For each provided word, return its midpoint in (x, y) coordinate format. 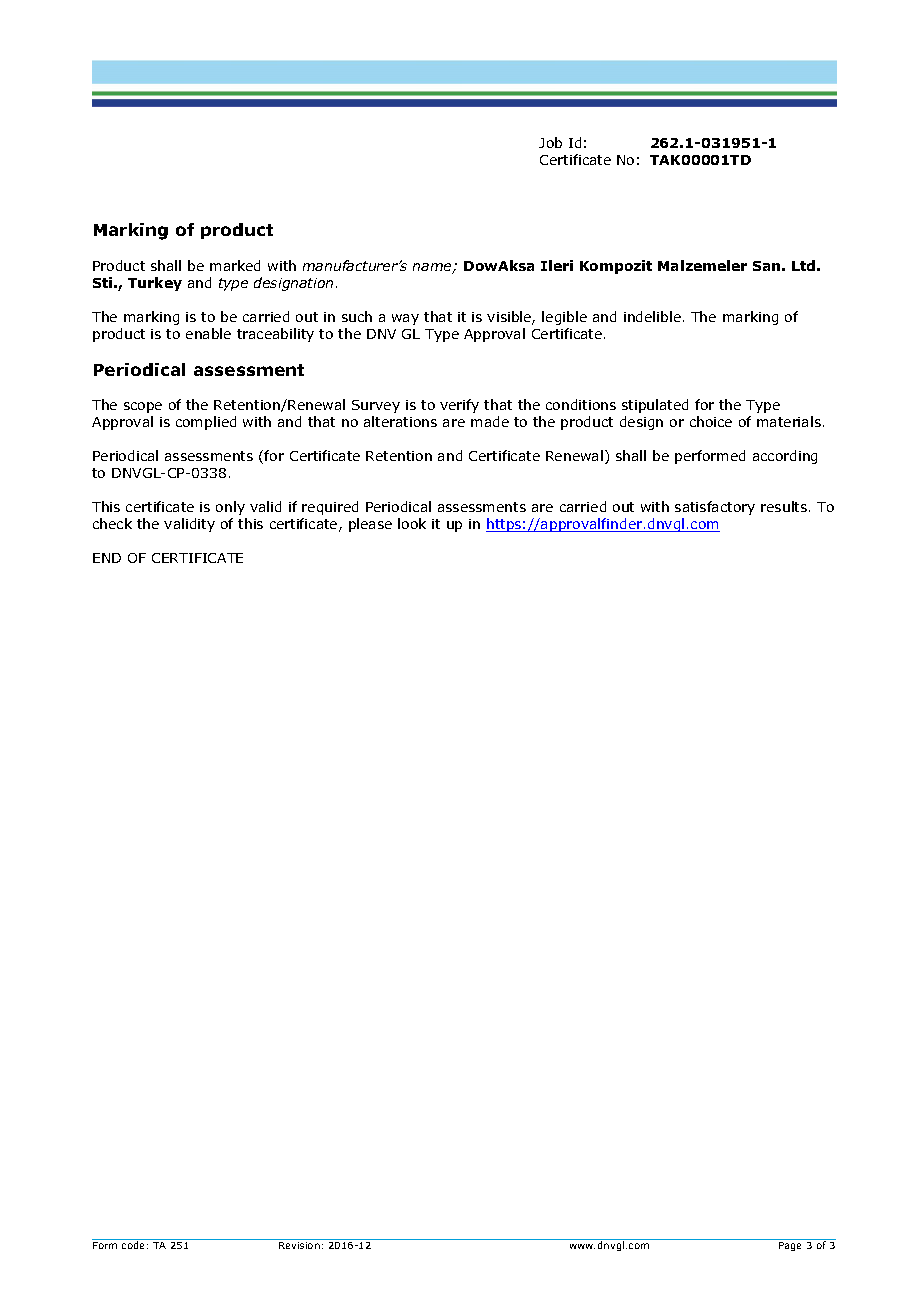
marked (235, 265)
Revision (299, 1245)
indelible (652, 316)
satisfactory (715, 508)
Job (550, 142)
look (412, 523)
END (107, 558)
